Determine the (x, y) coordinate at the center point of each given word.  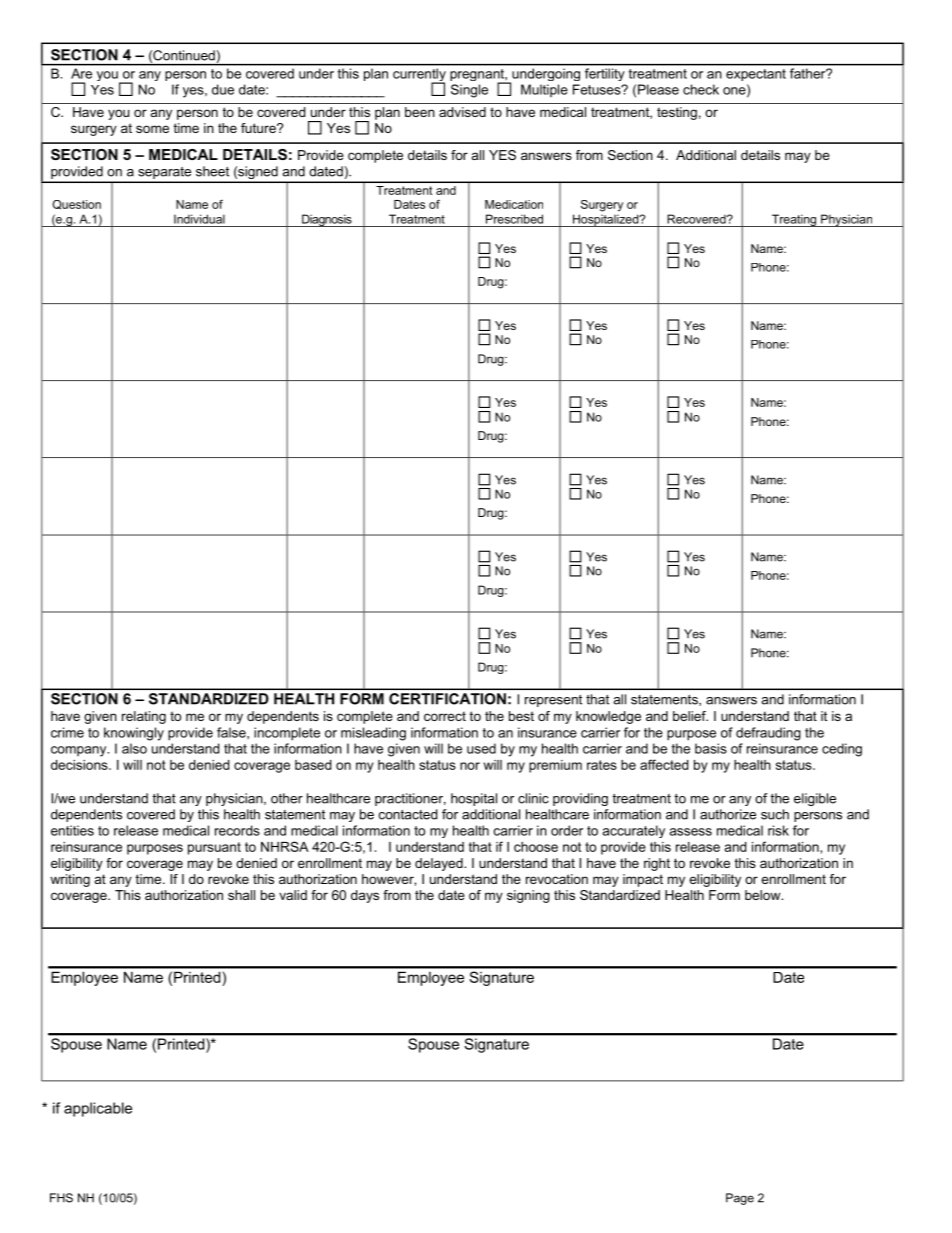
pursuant (214, 848)
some (152, 129)
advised (462, 112)
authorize (728, 814)
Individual (199, 219)
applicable (98, 1109)
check (701, 89)
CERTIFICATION (447, 699)
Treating (793, 220)
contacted (408, 814)
